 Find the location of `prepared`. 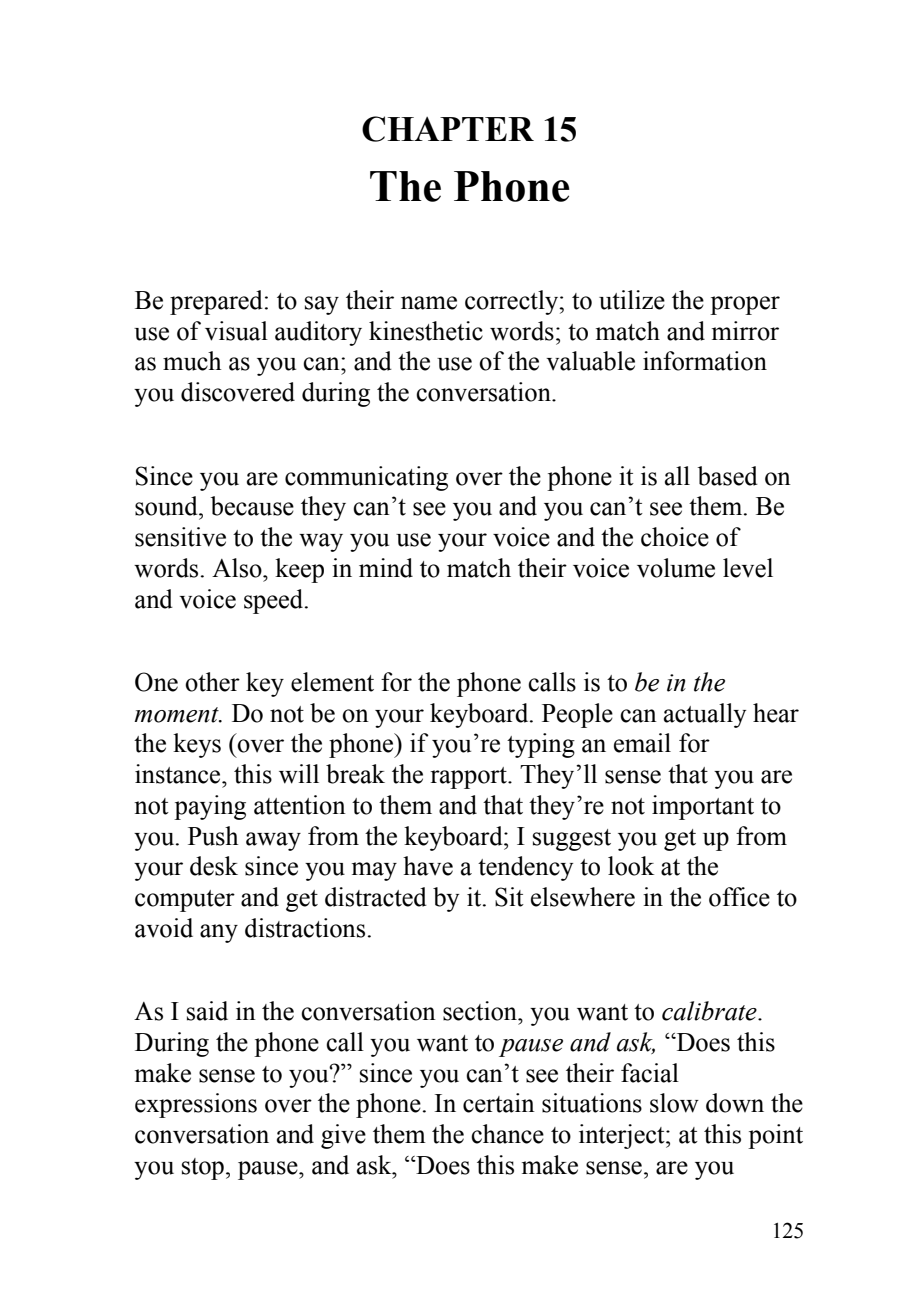

prepared is located at coordinates (216, 302).
